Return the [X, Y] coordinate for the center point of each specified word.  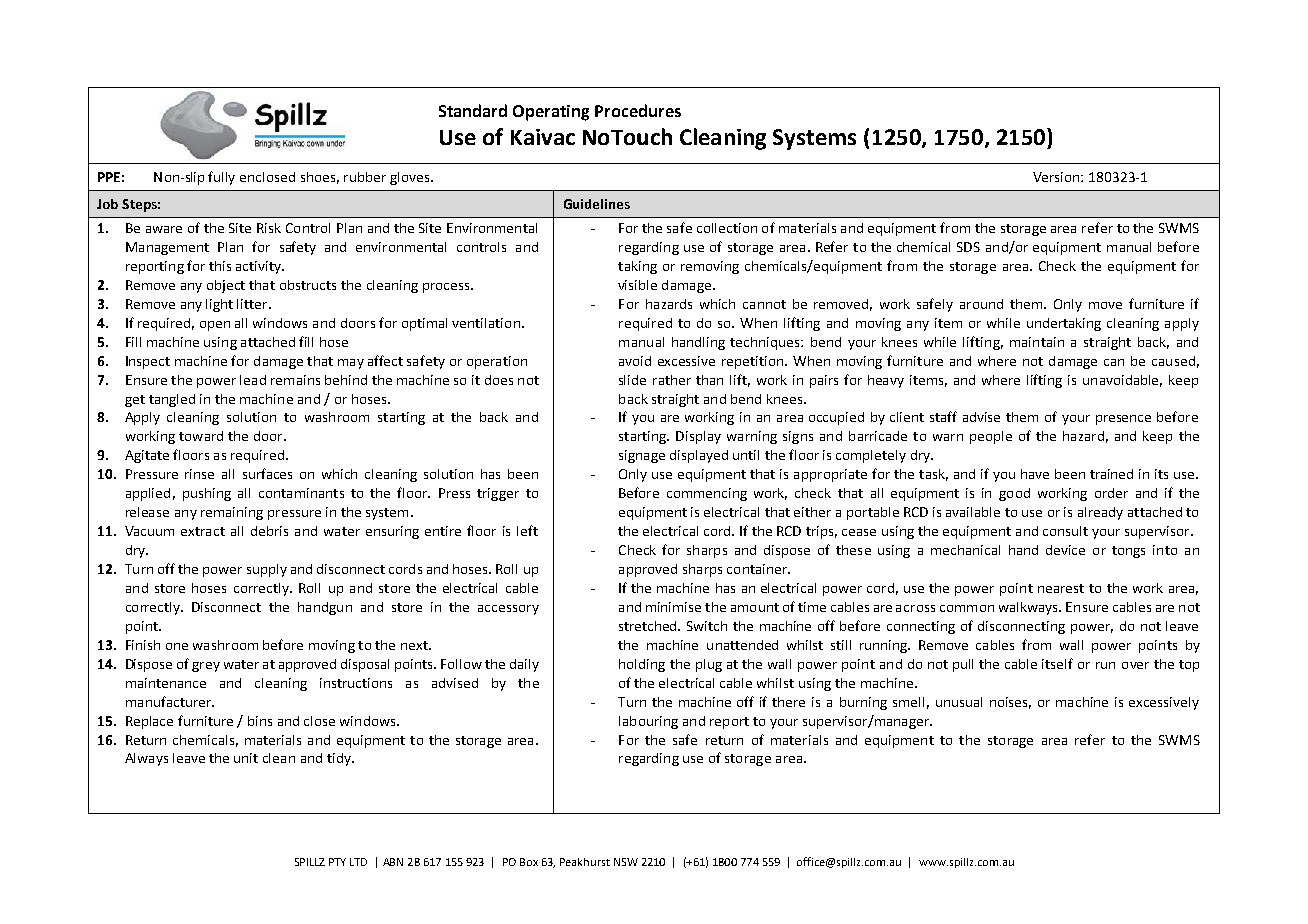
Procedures [638, 110]
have [1035, 474]
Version [1057, 177]
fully [221, 178]
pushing [207, 494]
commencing [707, 494]
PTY [337, 862]
